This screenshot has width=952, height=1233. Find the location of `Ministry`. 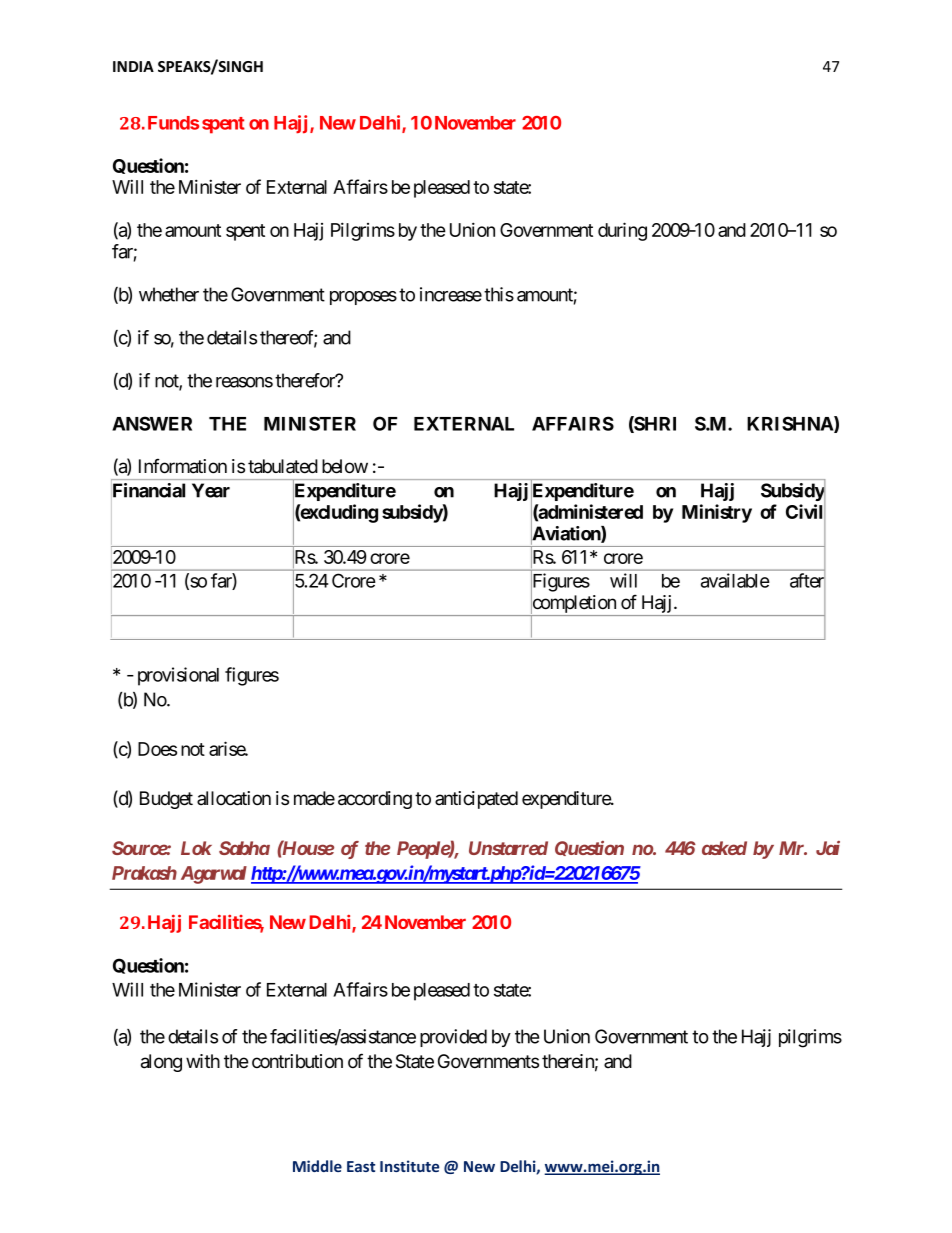

Ministry is located at coordinates (717, 513).
